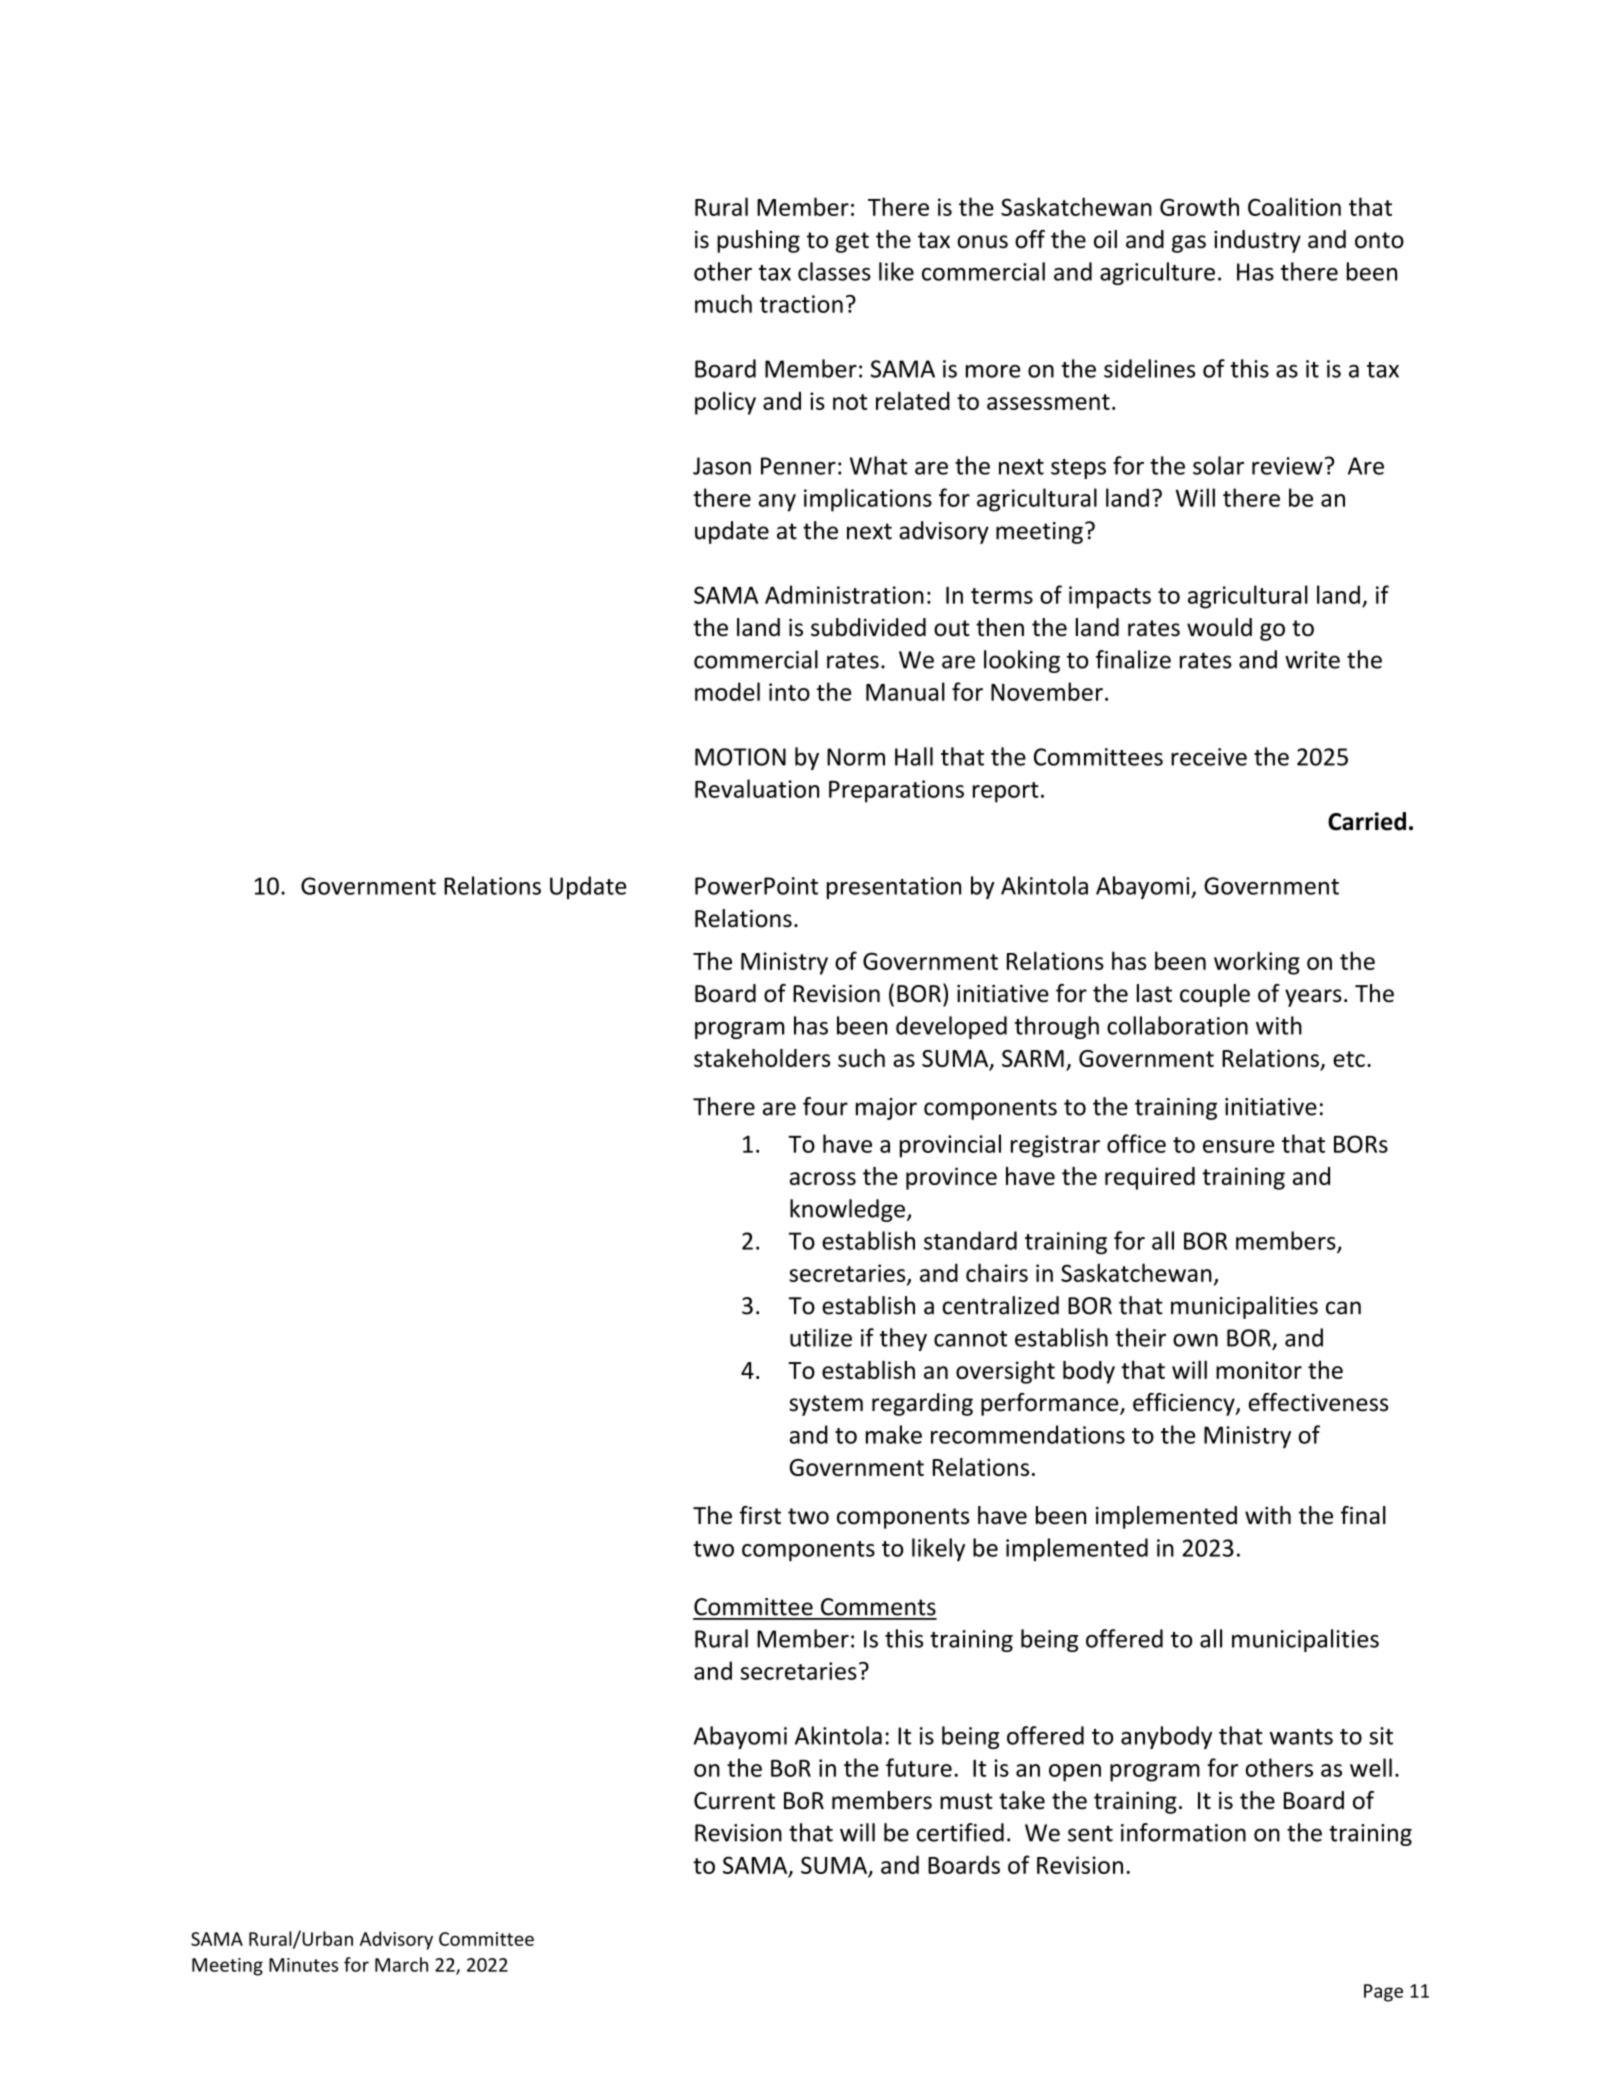 Image resolution: width=1621 pixels, height=2097 pixels. What do you see at coordinates (401, 1964) in the image?
I see `March` at bounding box center [401, 1964].
